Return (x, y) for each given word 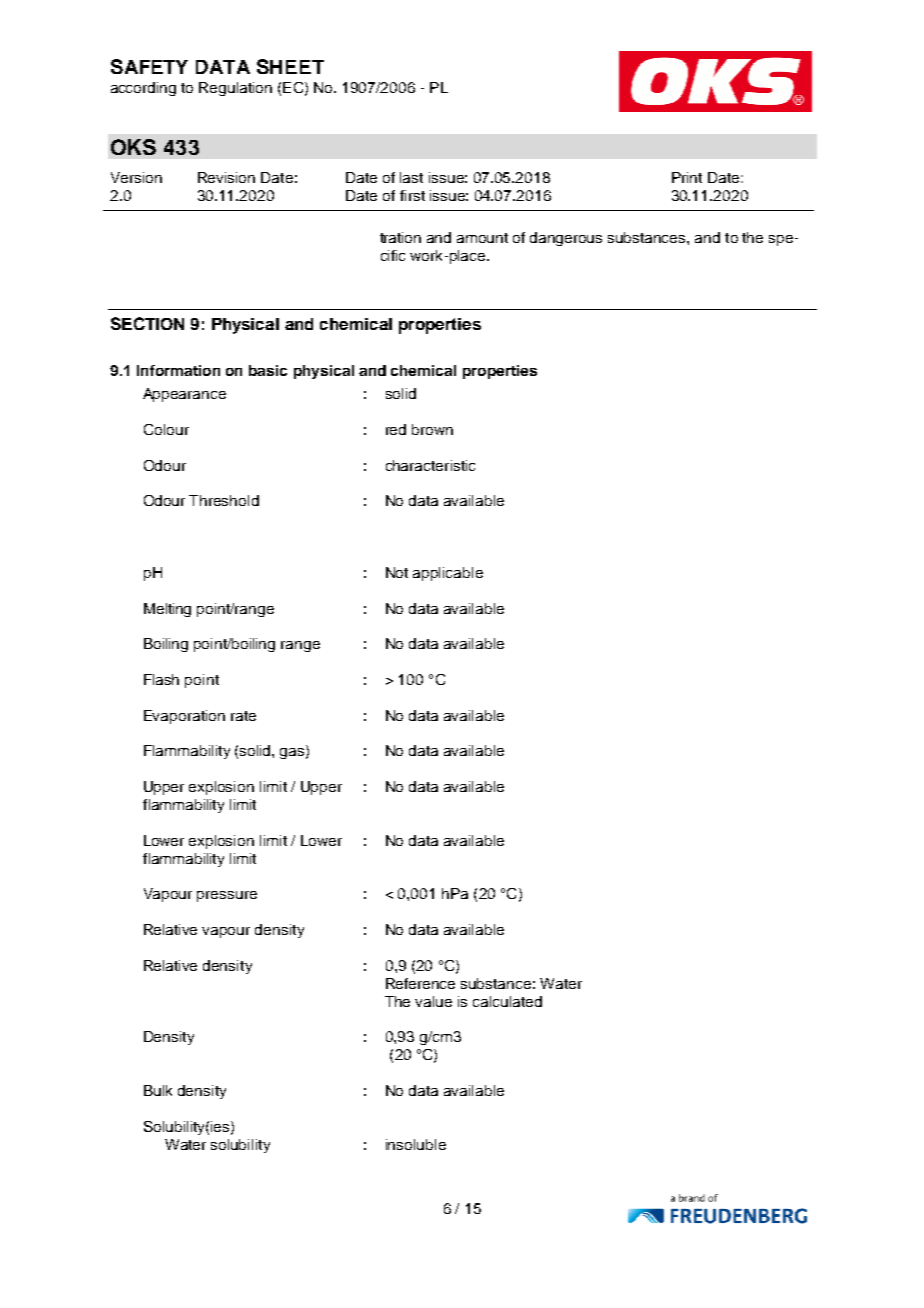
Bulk (158, 1090)
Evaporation (184, 717)
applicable (448, 574)
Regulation (235, 89)
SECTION (147, 323)
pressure (227, 896)
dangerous (566, 239)
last (411, 177)
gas (293, 753)
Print (687, 177)
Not (397, 572)
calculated (507, 1001)
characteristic (430, 465)
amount (482, 238)
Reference (420, 983)
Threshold (224, 500)
